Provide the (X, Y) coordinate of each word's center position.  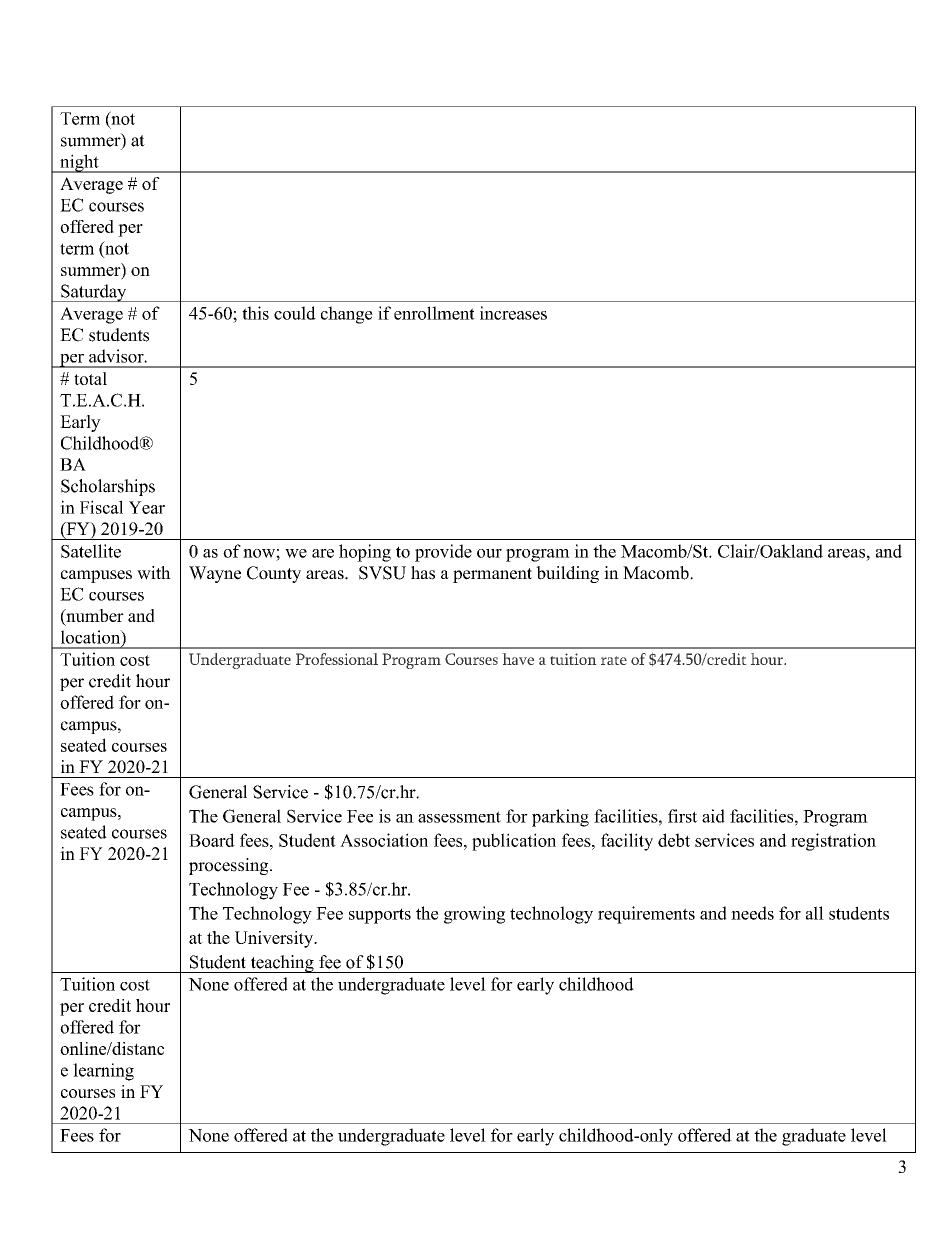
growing (474, 915)
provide (443, 553)
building (567, 574)
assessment (459, 817)
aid (713, 816)
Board (212, 840)
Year (147, 507)
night (79, 163)
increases (513, 313)
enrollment (434, 313)
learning (103, 1072)
